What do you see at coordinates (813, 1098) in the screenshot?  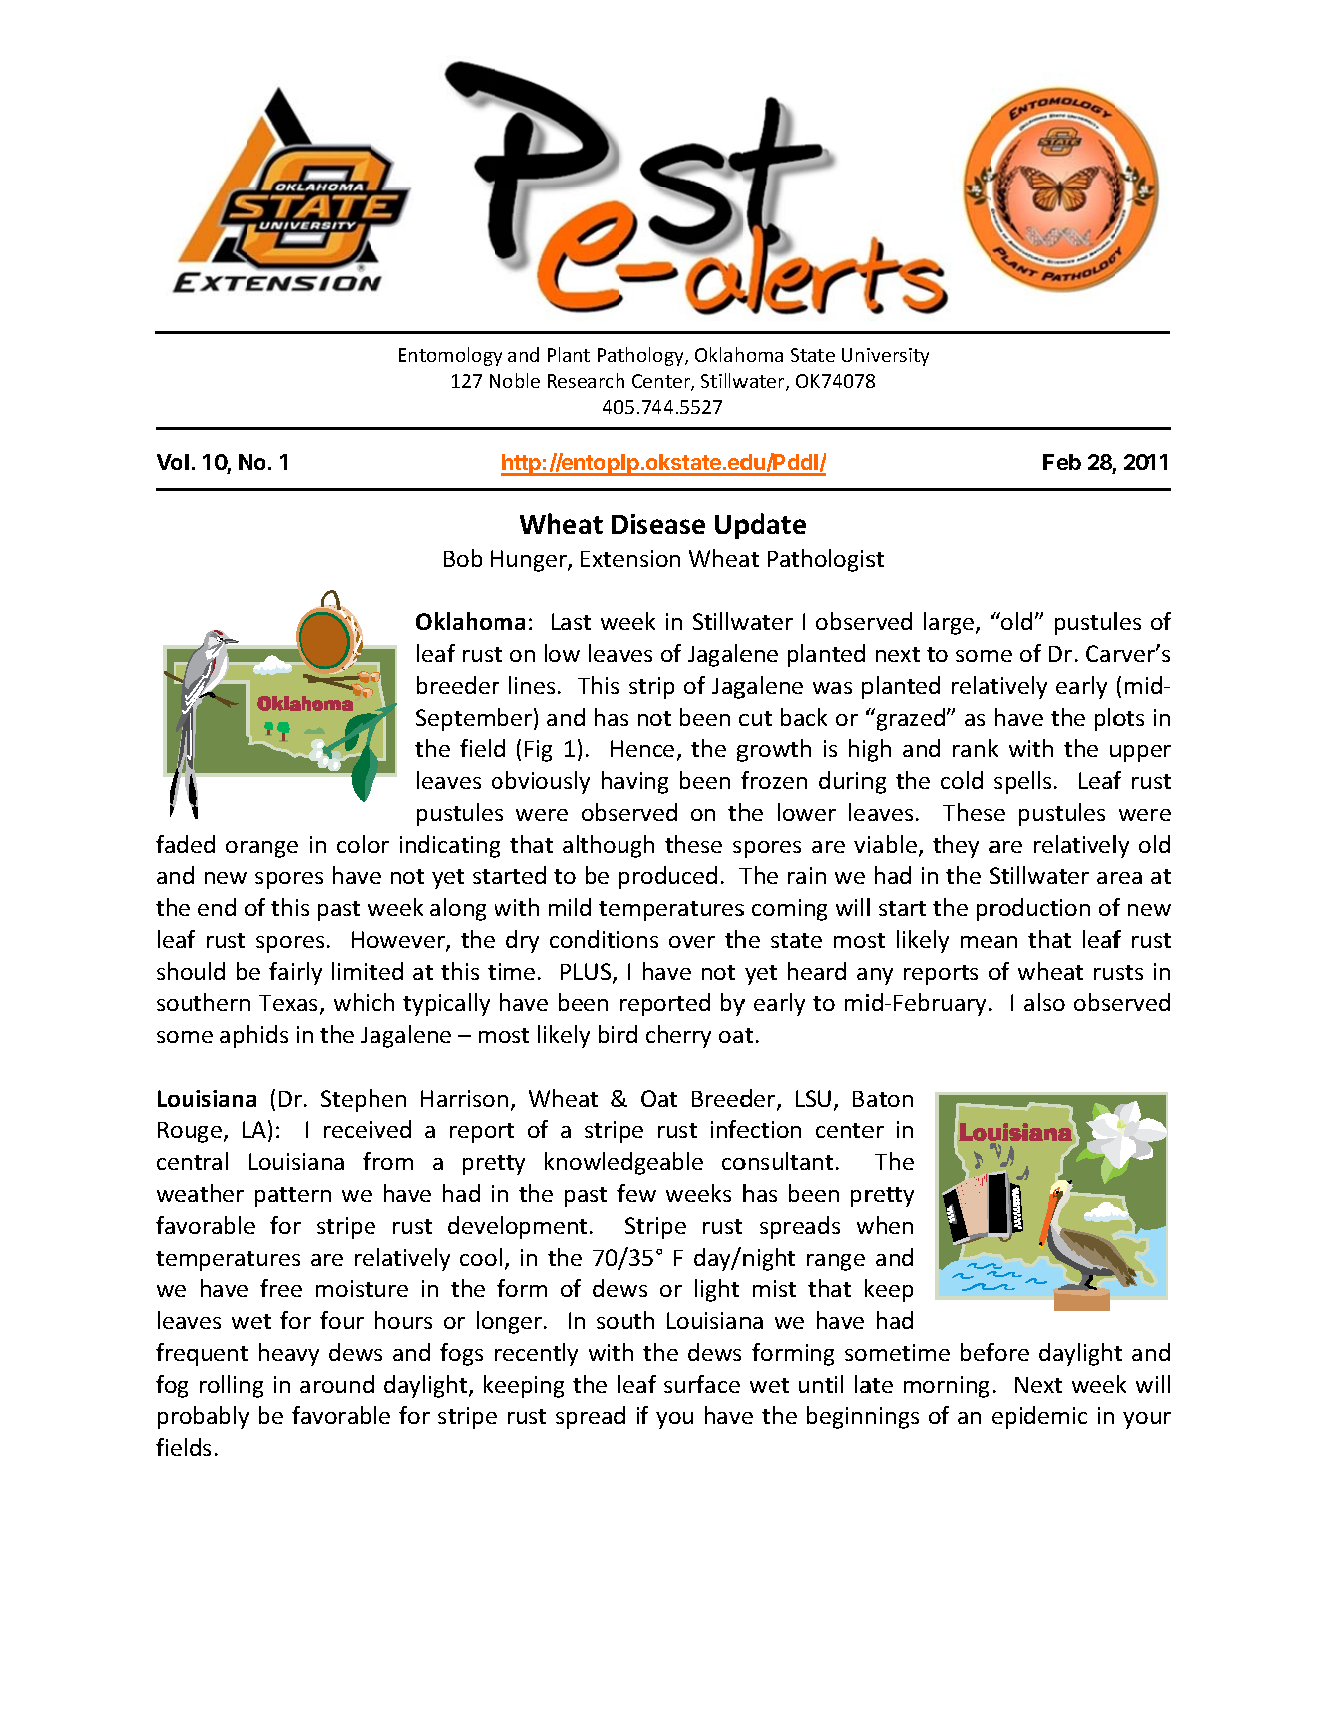 I see `LSU` at bounding box center [813, 1098].
